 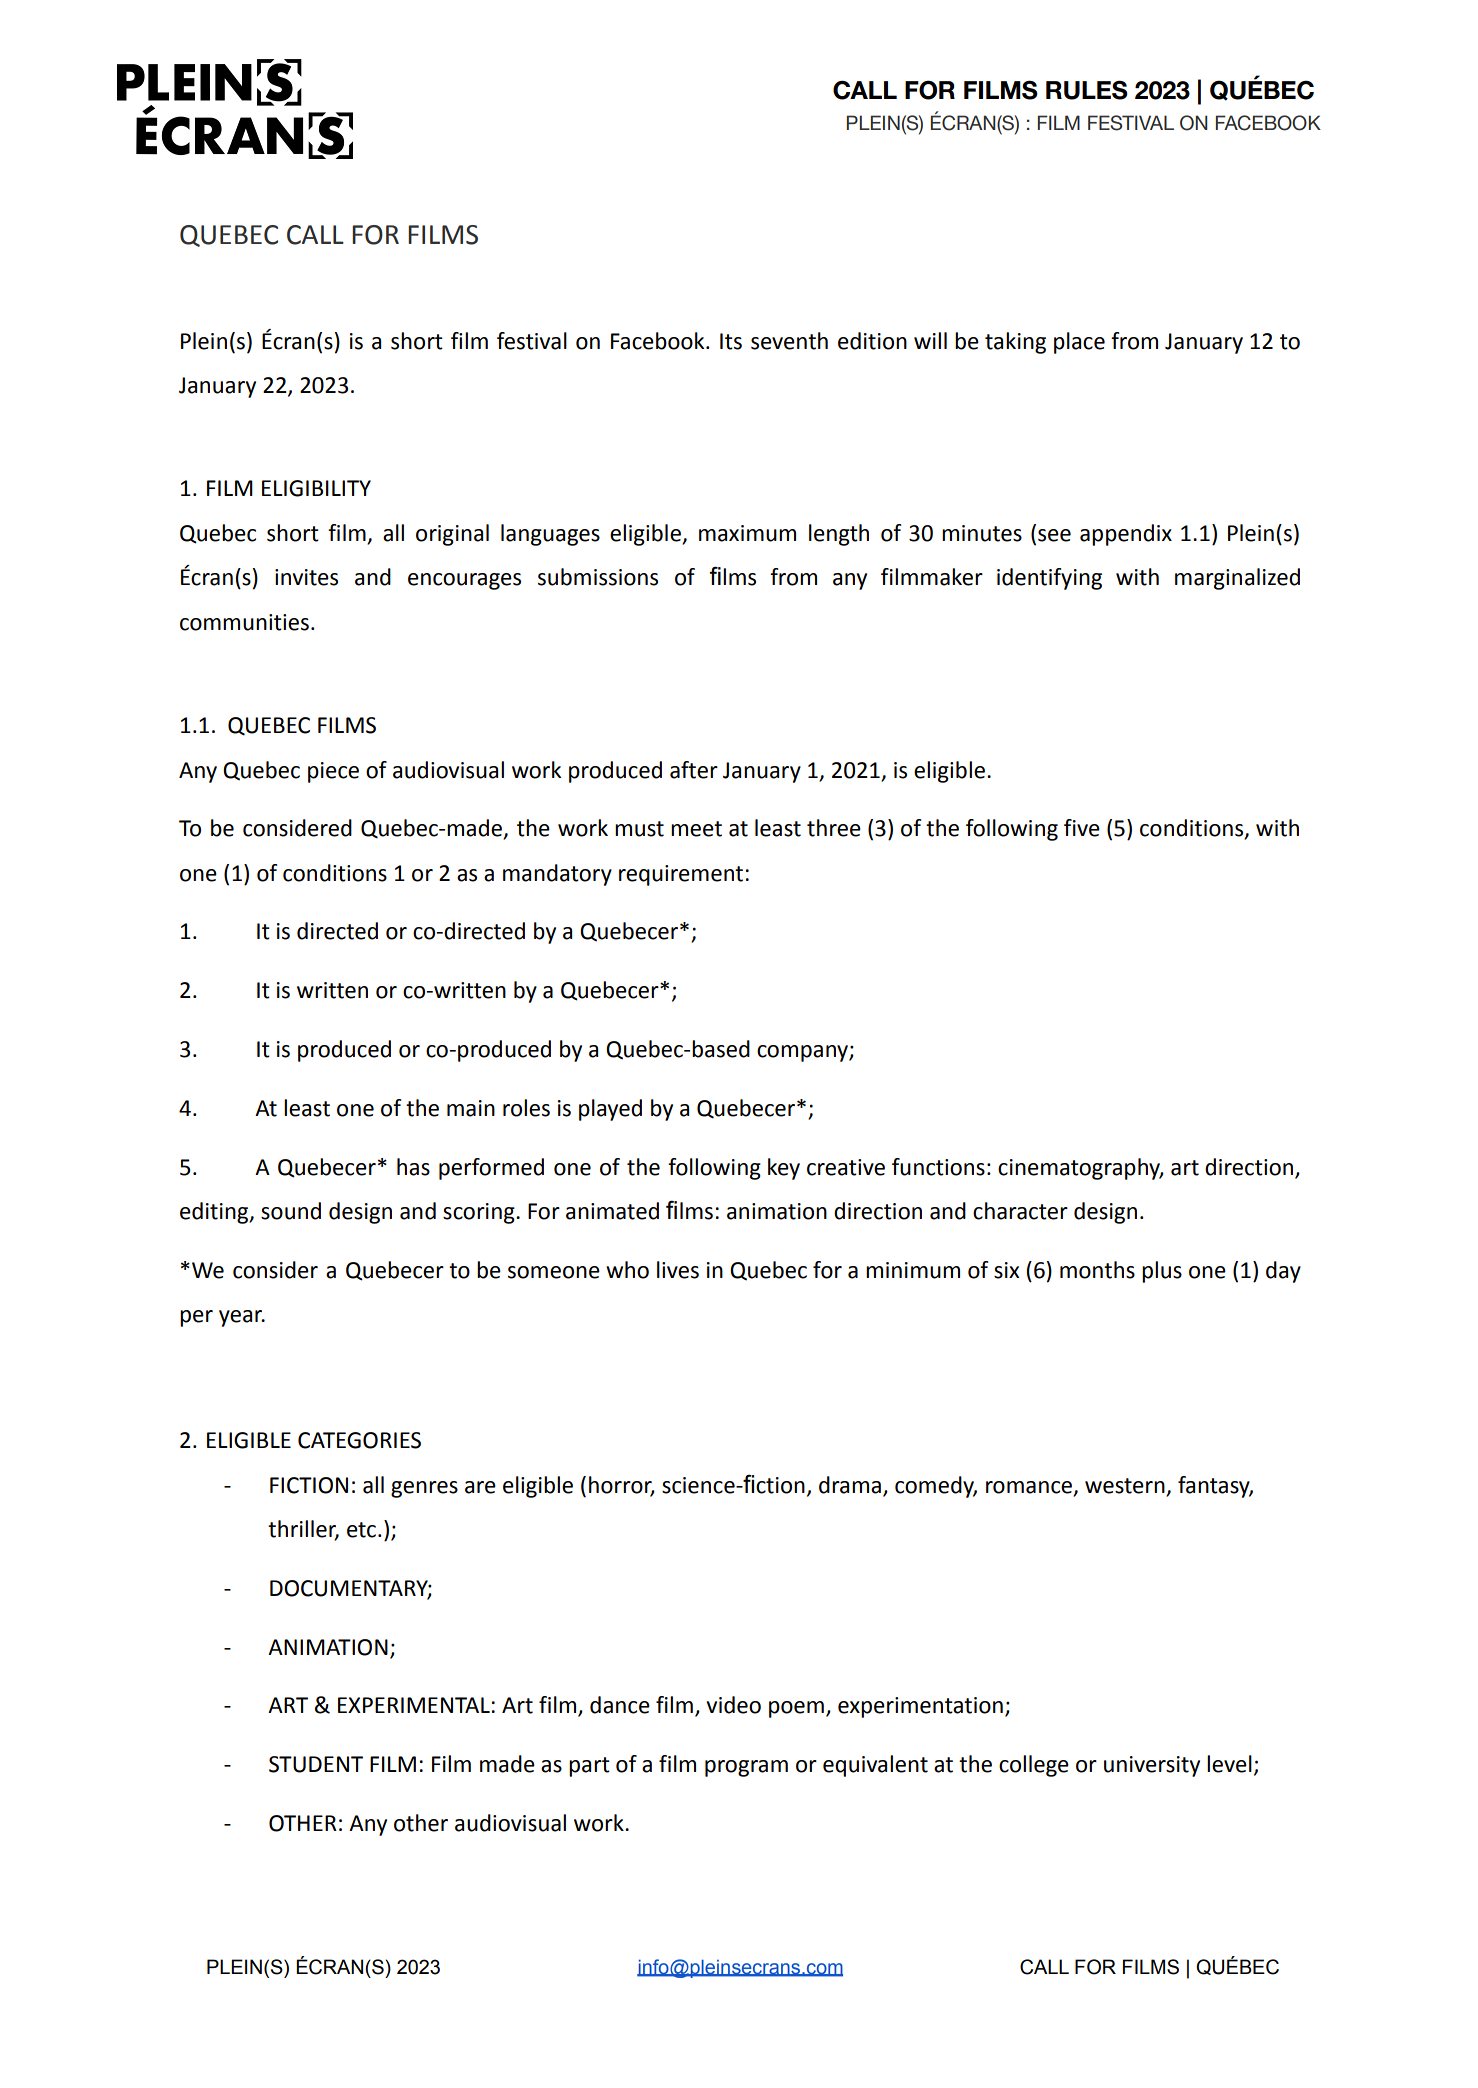 I want to click on RULES, so click(x=1087, y=90).
